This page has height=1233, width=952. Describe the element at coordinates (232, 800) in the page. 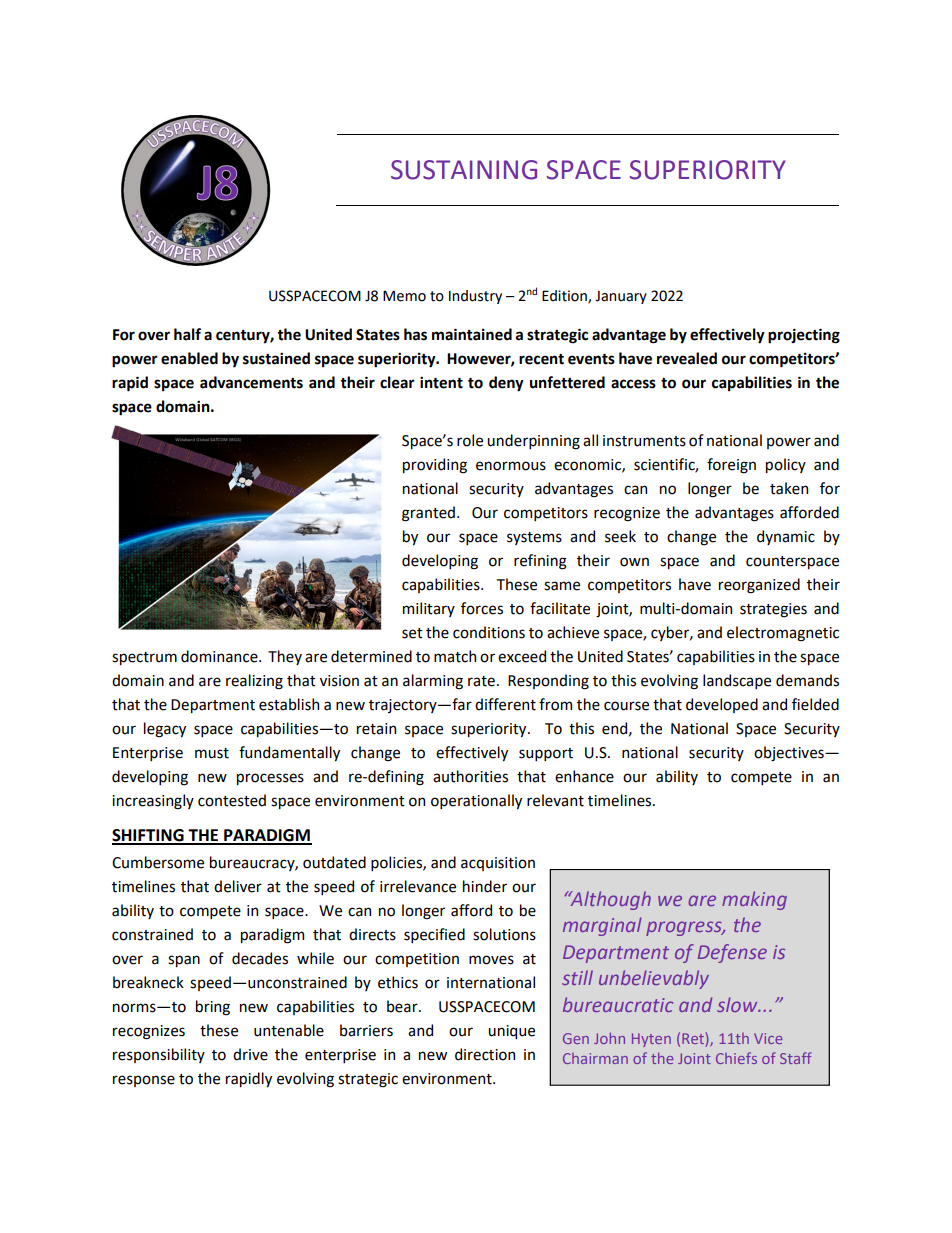

I see `contested` at that location.
